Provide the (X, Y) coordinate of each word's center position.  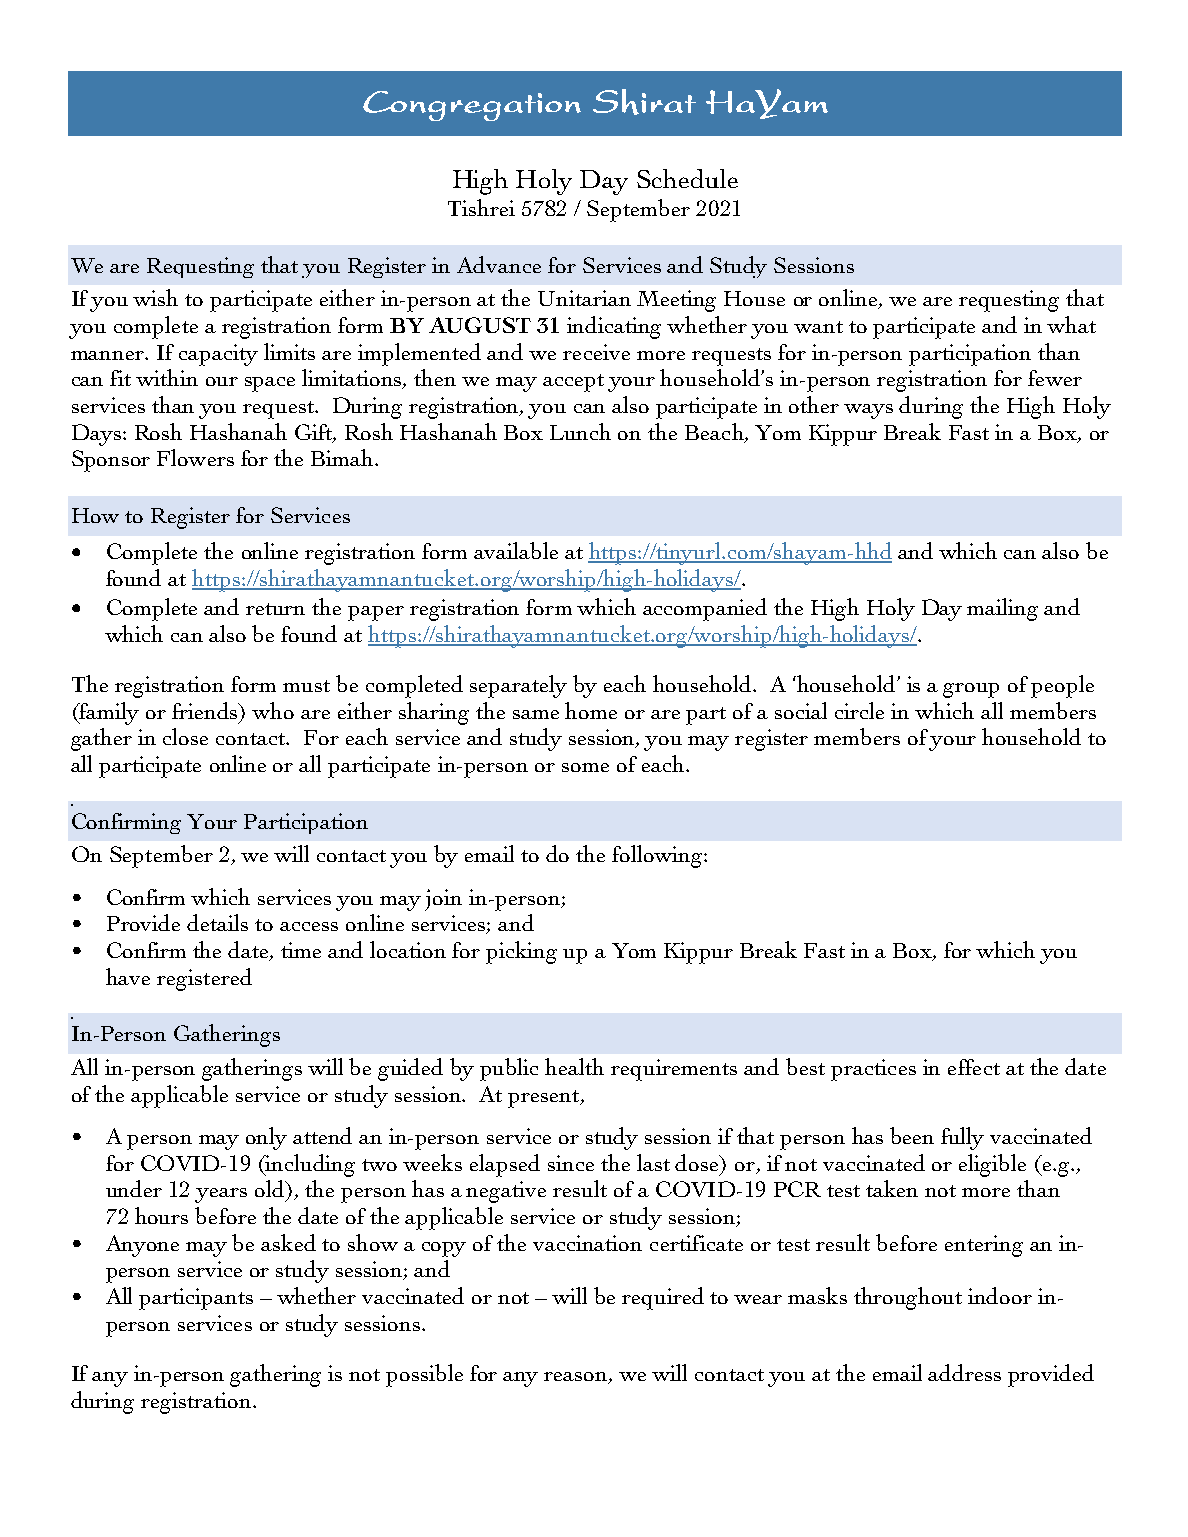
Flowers (195, 457)
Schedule (687, 178)
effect (974, 1067)
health (574, 1066)
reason (577, 1378)
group (971, 690)
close (185, 736)
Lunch (580, 431)
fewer (1055, 378)
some (585, 767)
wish (155, 297)
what (1071, 324)
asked (288, 1242)
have (128, 976)
